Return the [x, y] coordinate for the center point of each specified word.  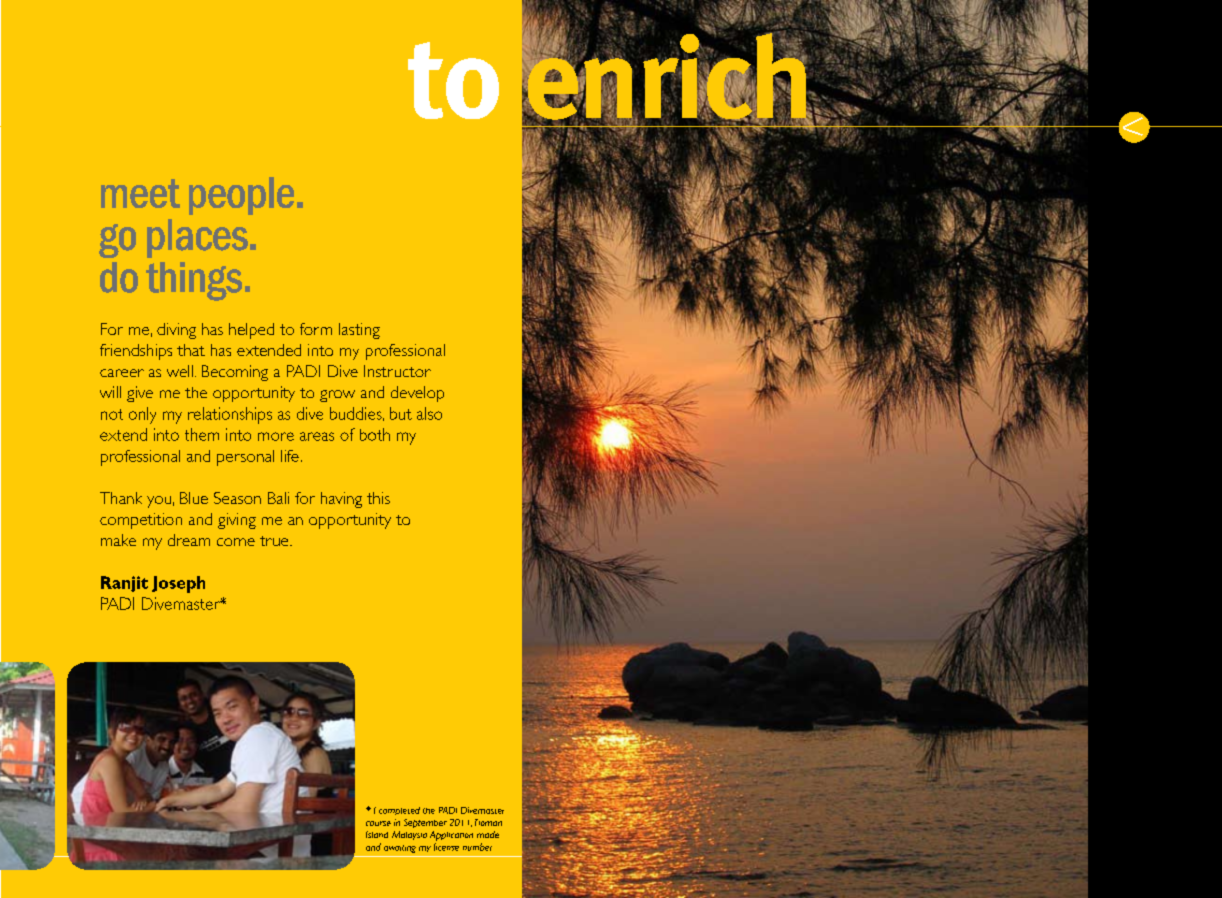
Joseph [178, 584]
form [316, 329]
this [378, 498]
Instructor [397, 371]
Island [377, 834]
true [275, 541]
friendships [136, 352]
